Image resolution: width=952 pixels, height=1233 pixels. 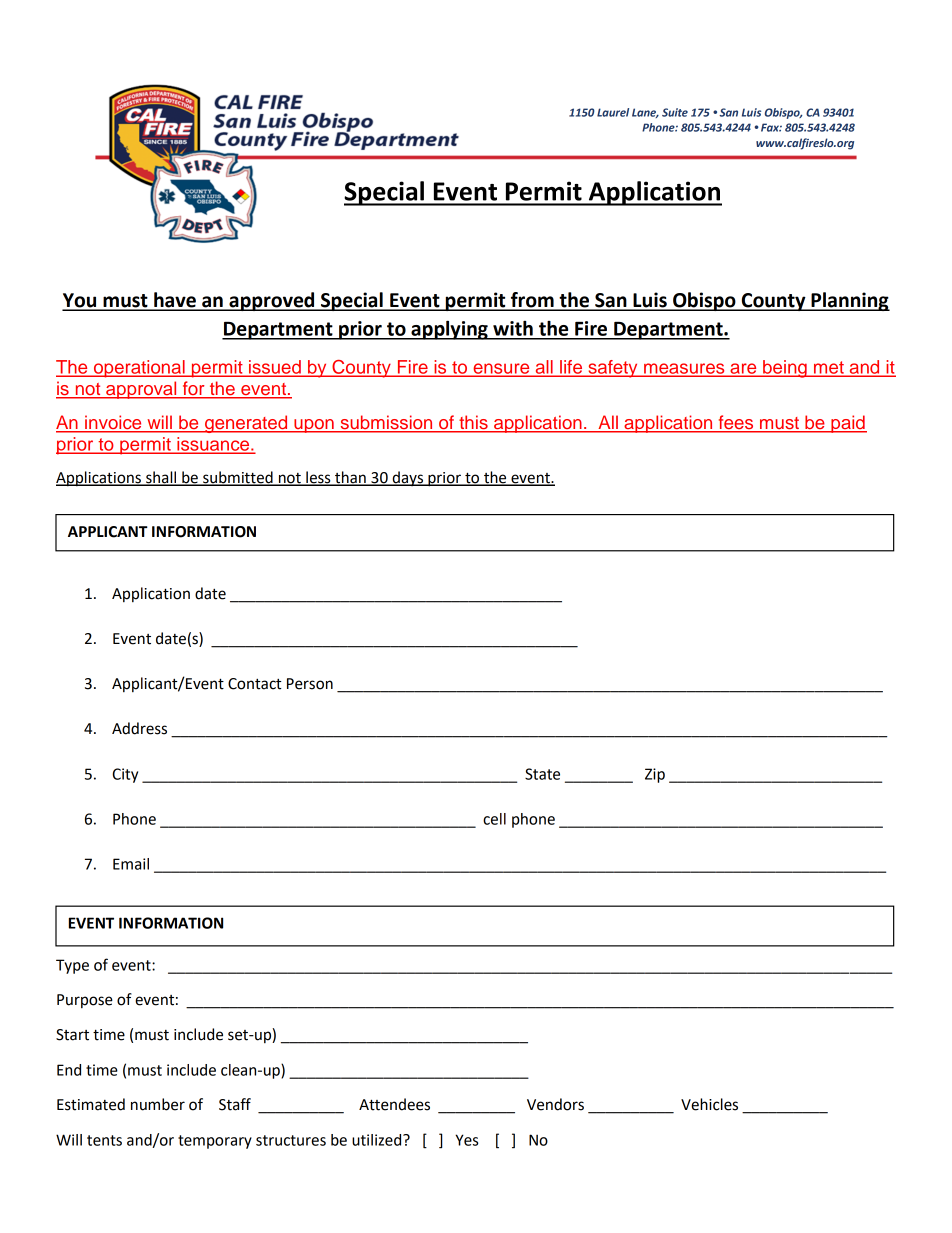 I want to click on have, so click(x=175, y=301).
